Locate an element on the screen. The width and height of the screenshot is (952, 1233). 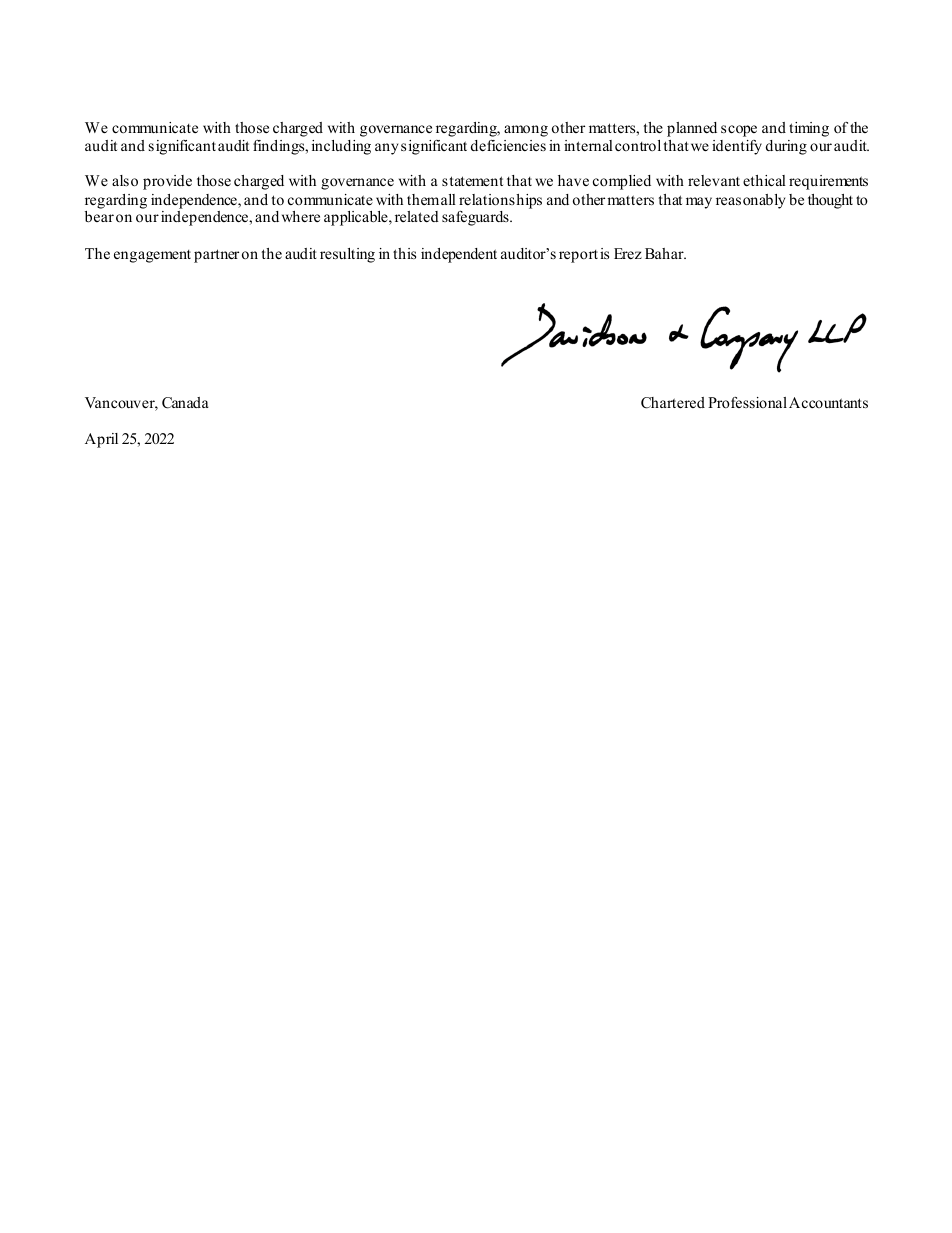
deficiencies is located at coordinates (508, 145).
